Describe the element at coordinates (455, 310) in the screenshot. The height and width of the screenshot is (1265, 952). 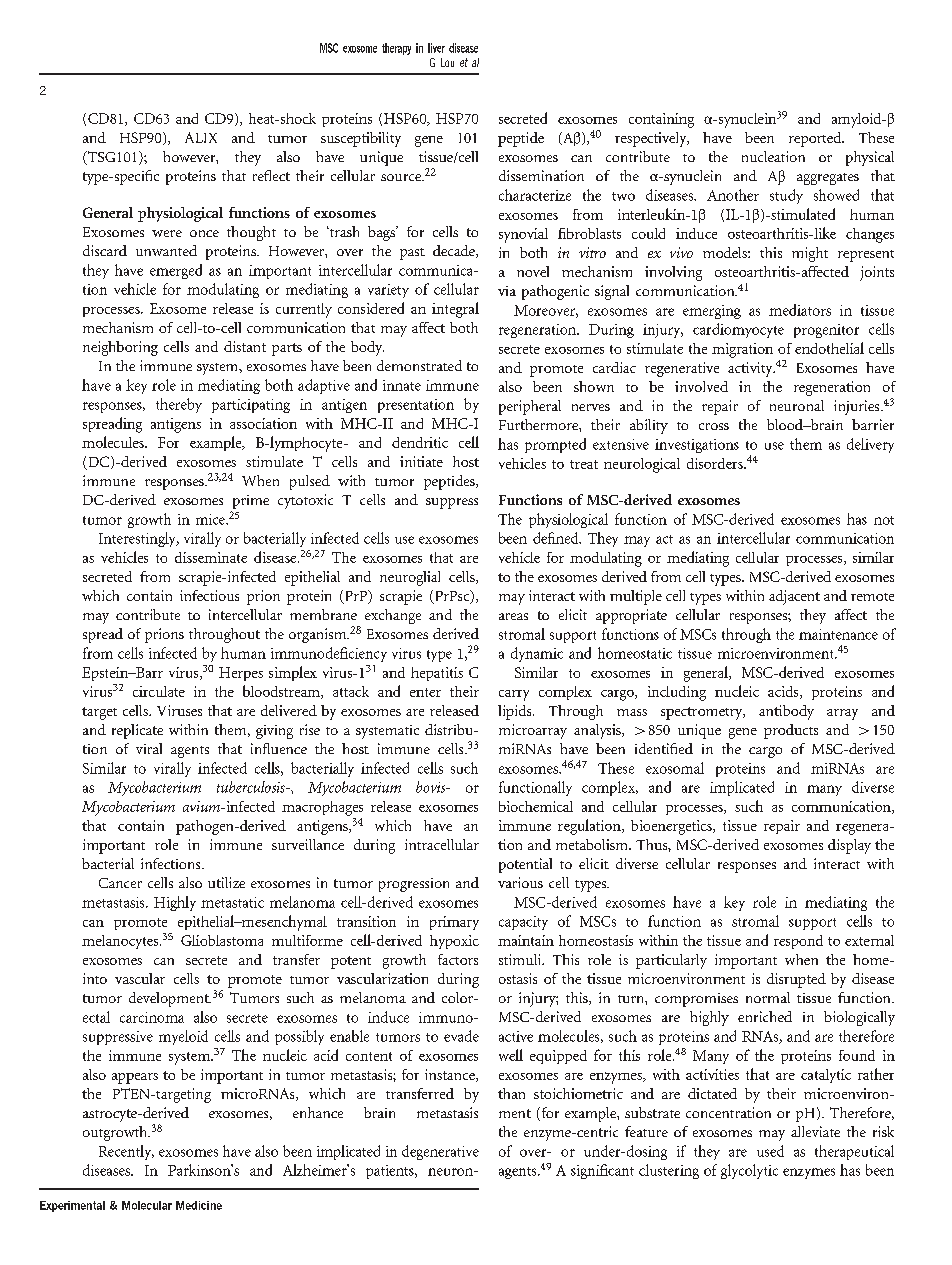
I see `integral` at that location.
